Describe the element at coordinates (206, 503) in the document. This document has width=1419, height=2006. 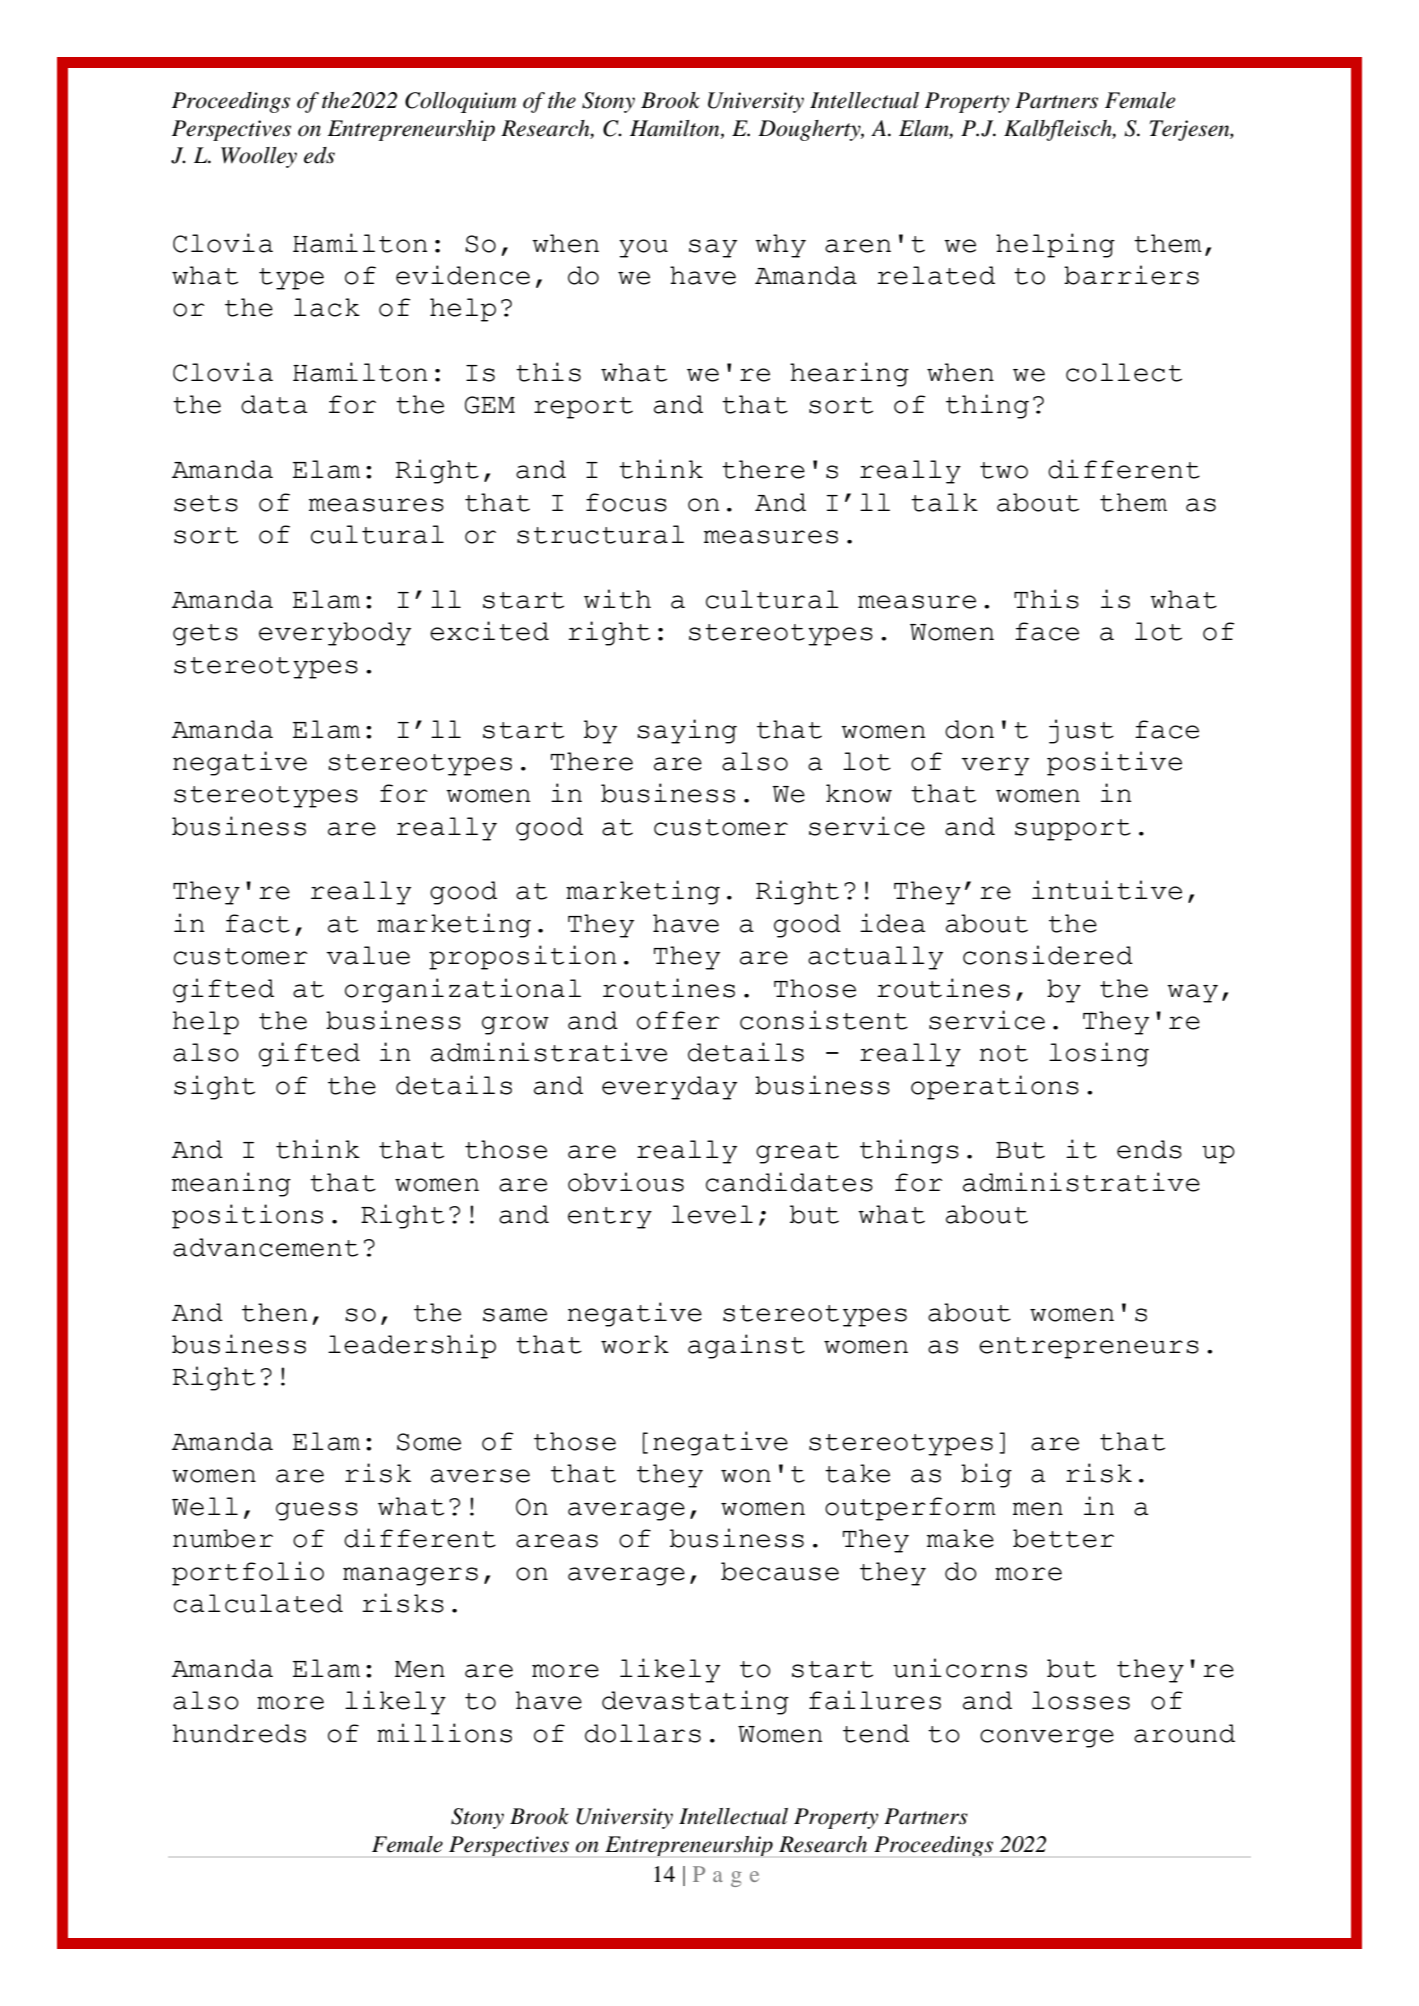
I see `sets` at that location.
